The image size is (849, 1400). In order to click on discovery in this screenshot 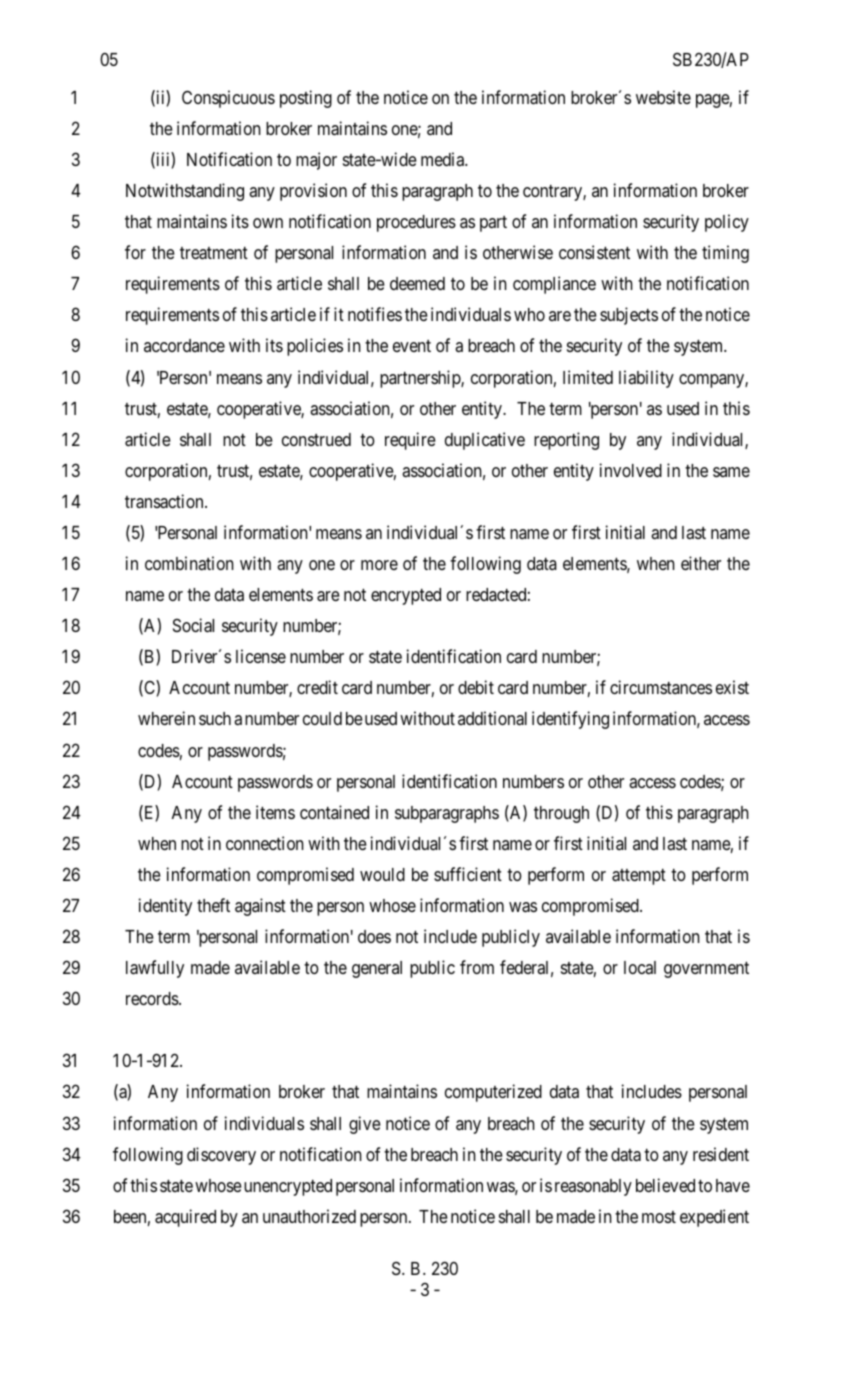, I will do `click(221, 1156)`.
